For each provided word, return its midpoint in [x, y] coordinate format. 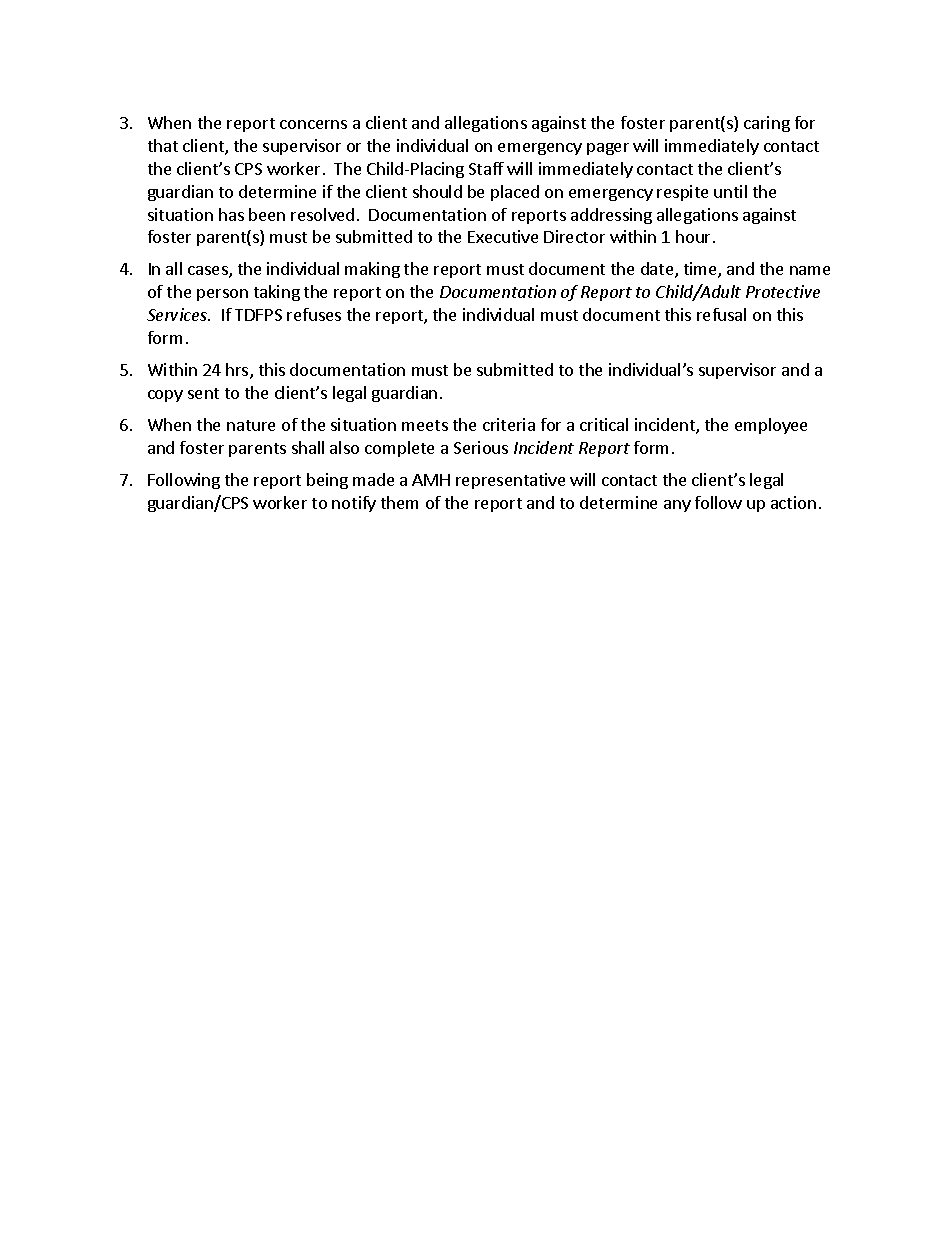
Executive [503, 236]
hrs [238, 371]
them [399, 502]
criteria [509, 424]
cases [209, 272]
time [701, 270]
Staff [486, 168]
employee [771, 426]
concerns [313, 124]
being [327, 481]
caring [767, 124]
